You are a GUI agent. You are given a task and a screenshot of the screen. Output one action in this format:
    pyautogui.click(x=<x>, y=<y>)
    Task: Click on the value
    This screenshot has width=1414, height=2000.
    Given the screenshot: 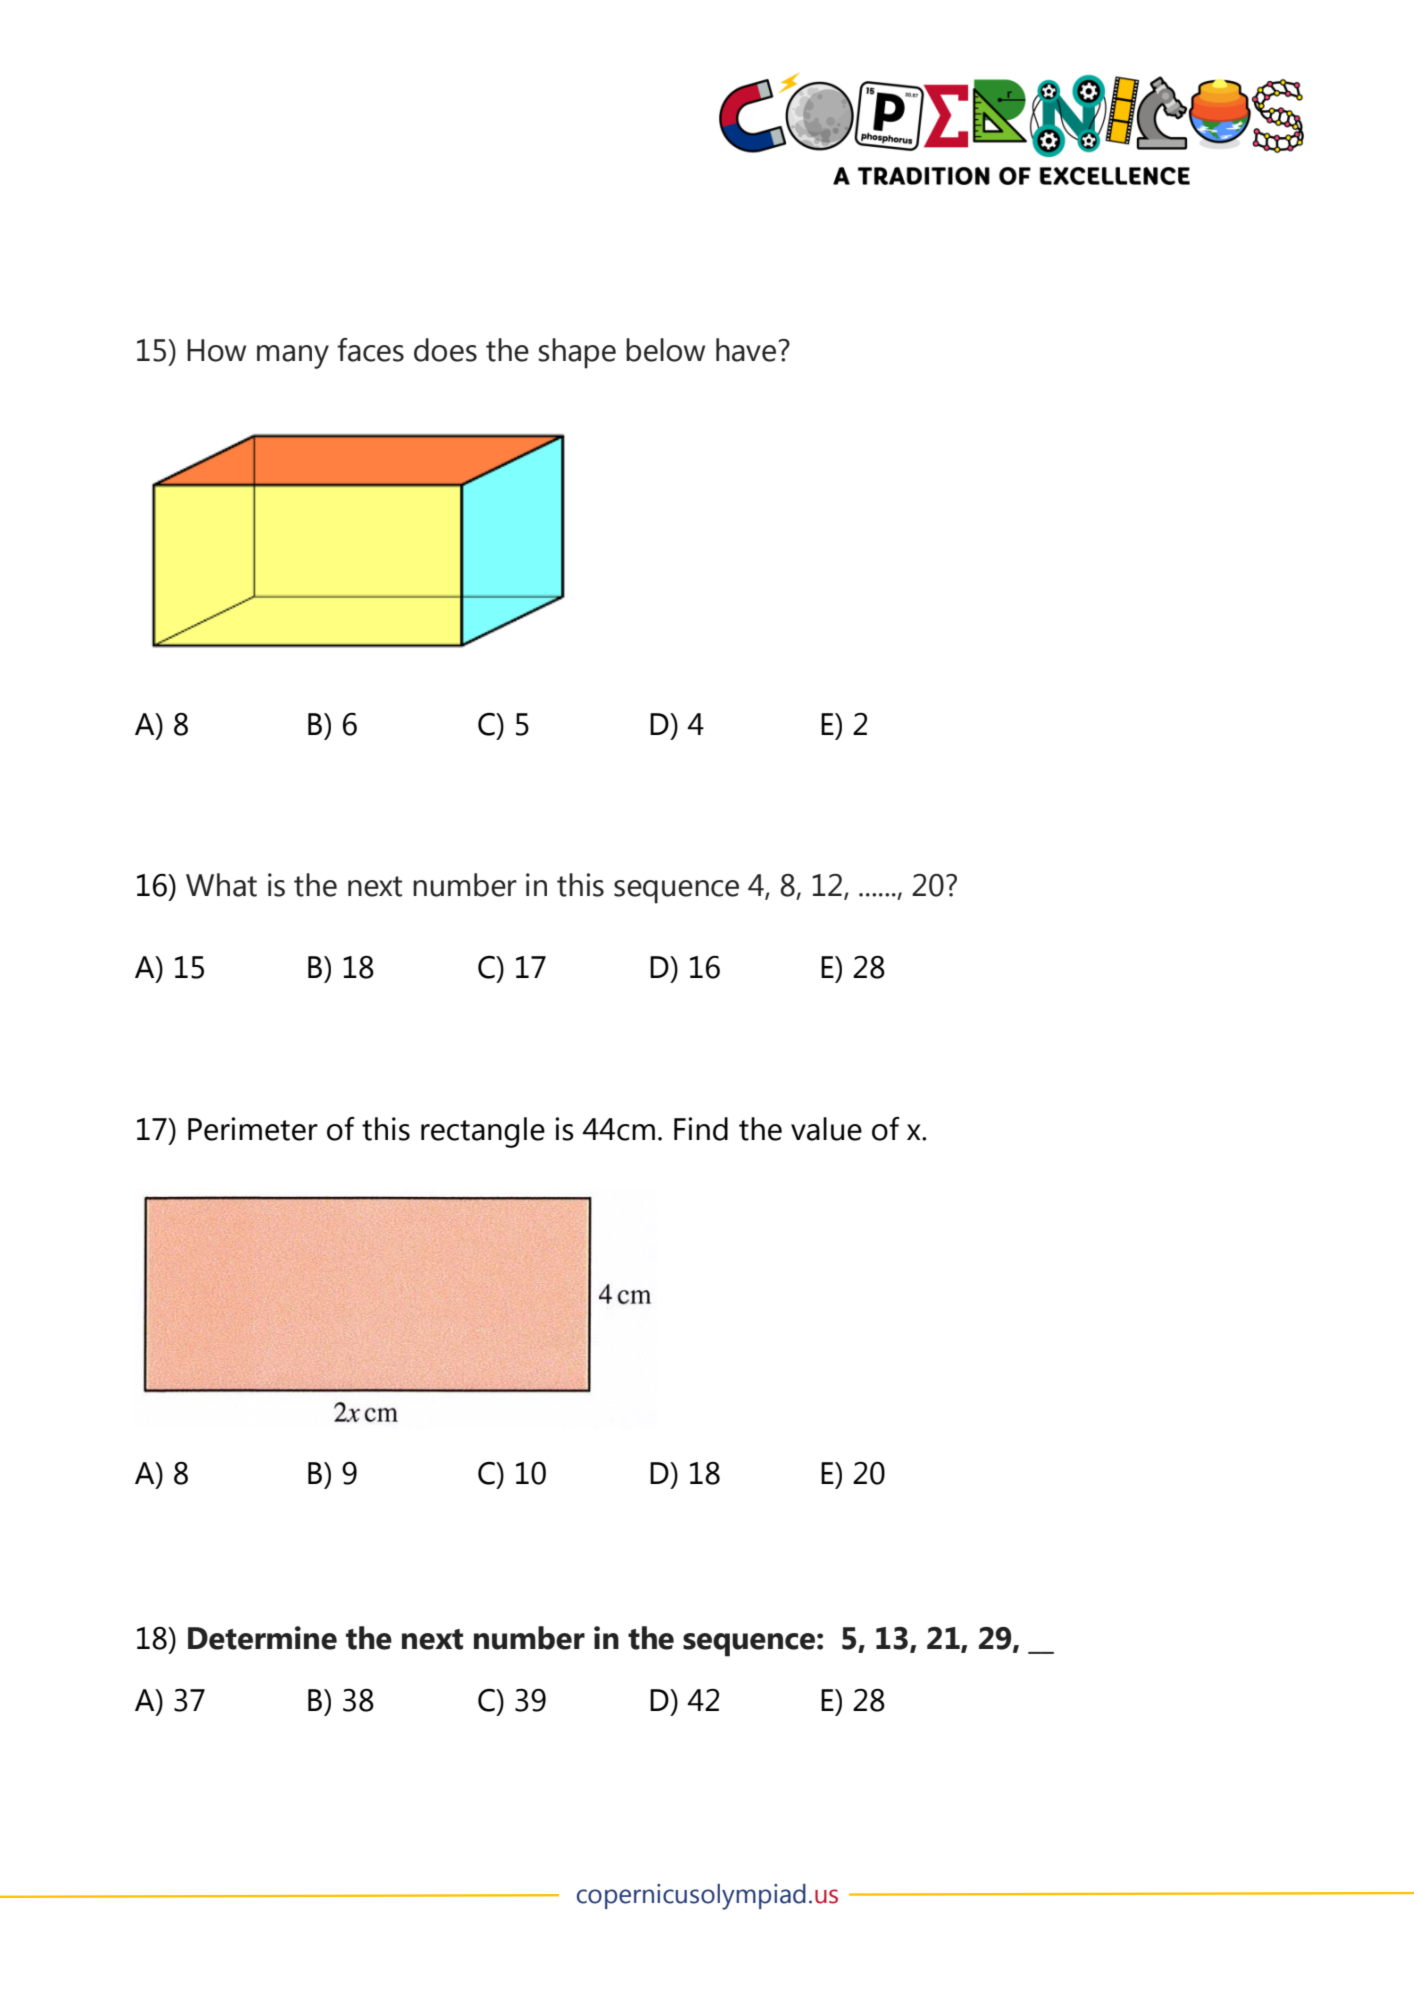 What is the action you would take?
    pyautogui.click(x=826, y=1129)
